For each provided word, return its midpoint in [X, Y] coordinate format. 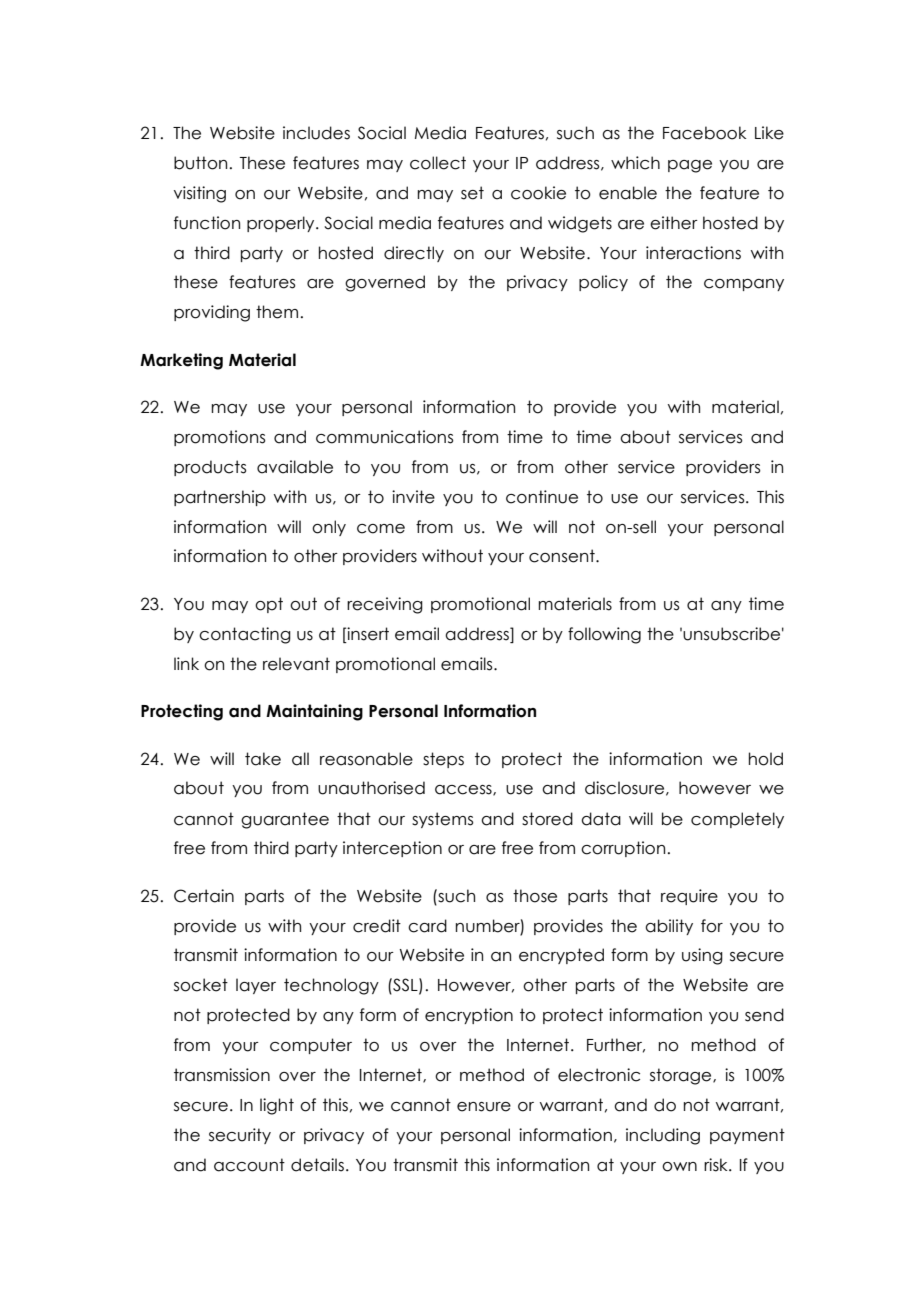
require [689, 897]
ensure [484, 1107]
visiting [200, 194]
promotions [220, 438]
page [690, 166]
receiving [385, 605]
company [744, 285]
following [604, 635]
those [535, 896]
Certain [204, 896]
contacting [245, 635]
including [663, 1136]
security [240, 1136]
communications [385, 437]
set [472, 193]
